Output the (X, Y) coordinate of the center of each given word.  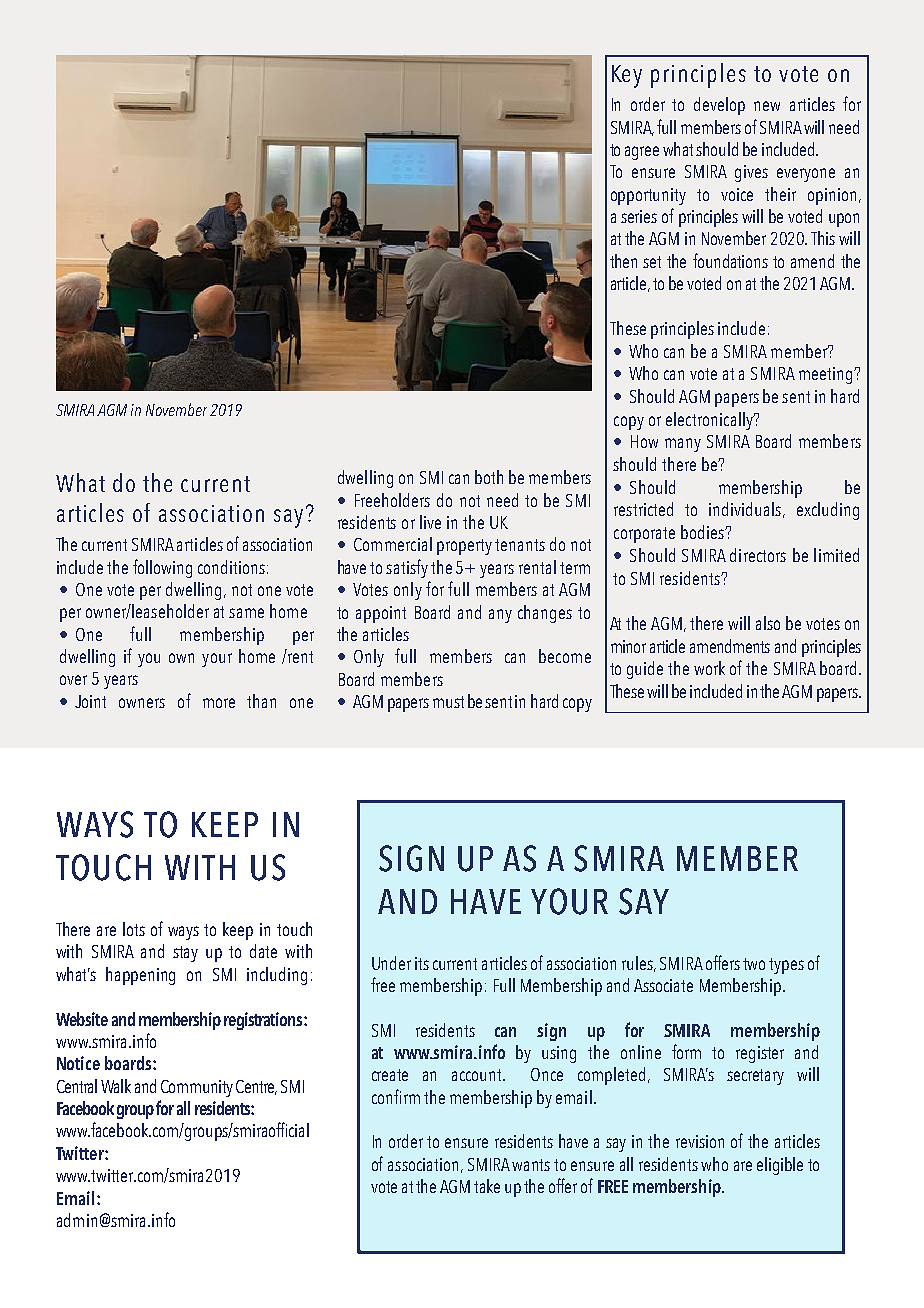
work (709, 668)
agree (642, 153)
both (489, 477)
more (219, 703)
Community (197, 1088)
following (162, 568)
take (487, 1186)
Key (627, 76)
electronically (710, 421)
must (448, 702)
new (767, 106)
